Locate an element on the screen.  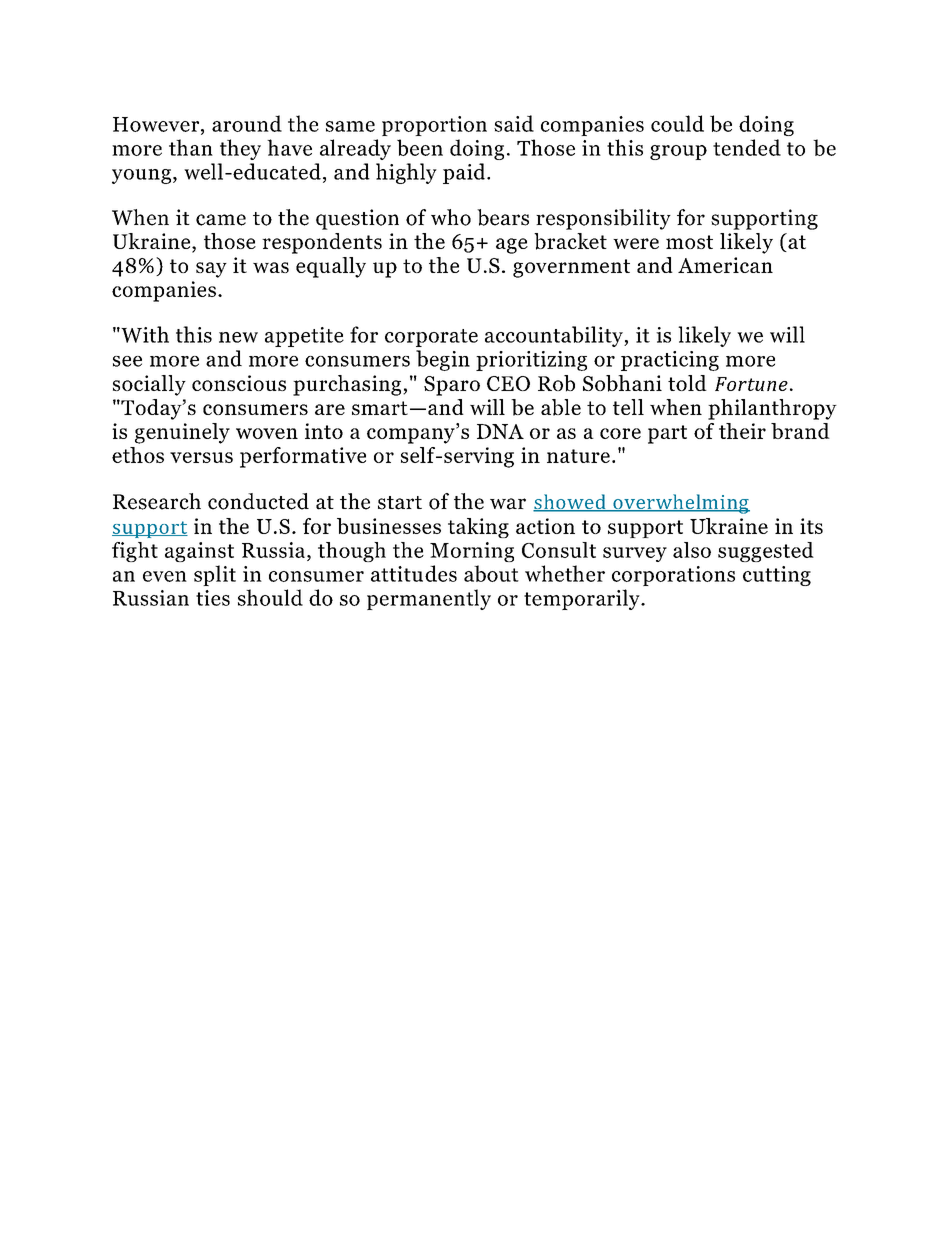
proportion is located at coordinates (434, 126).
